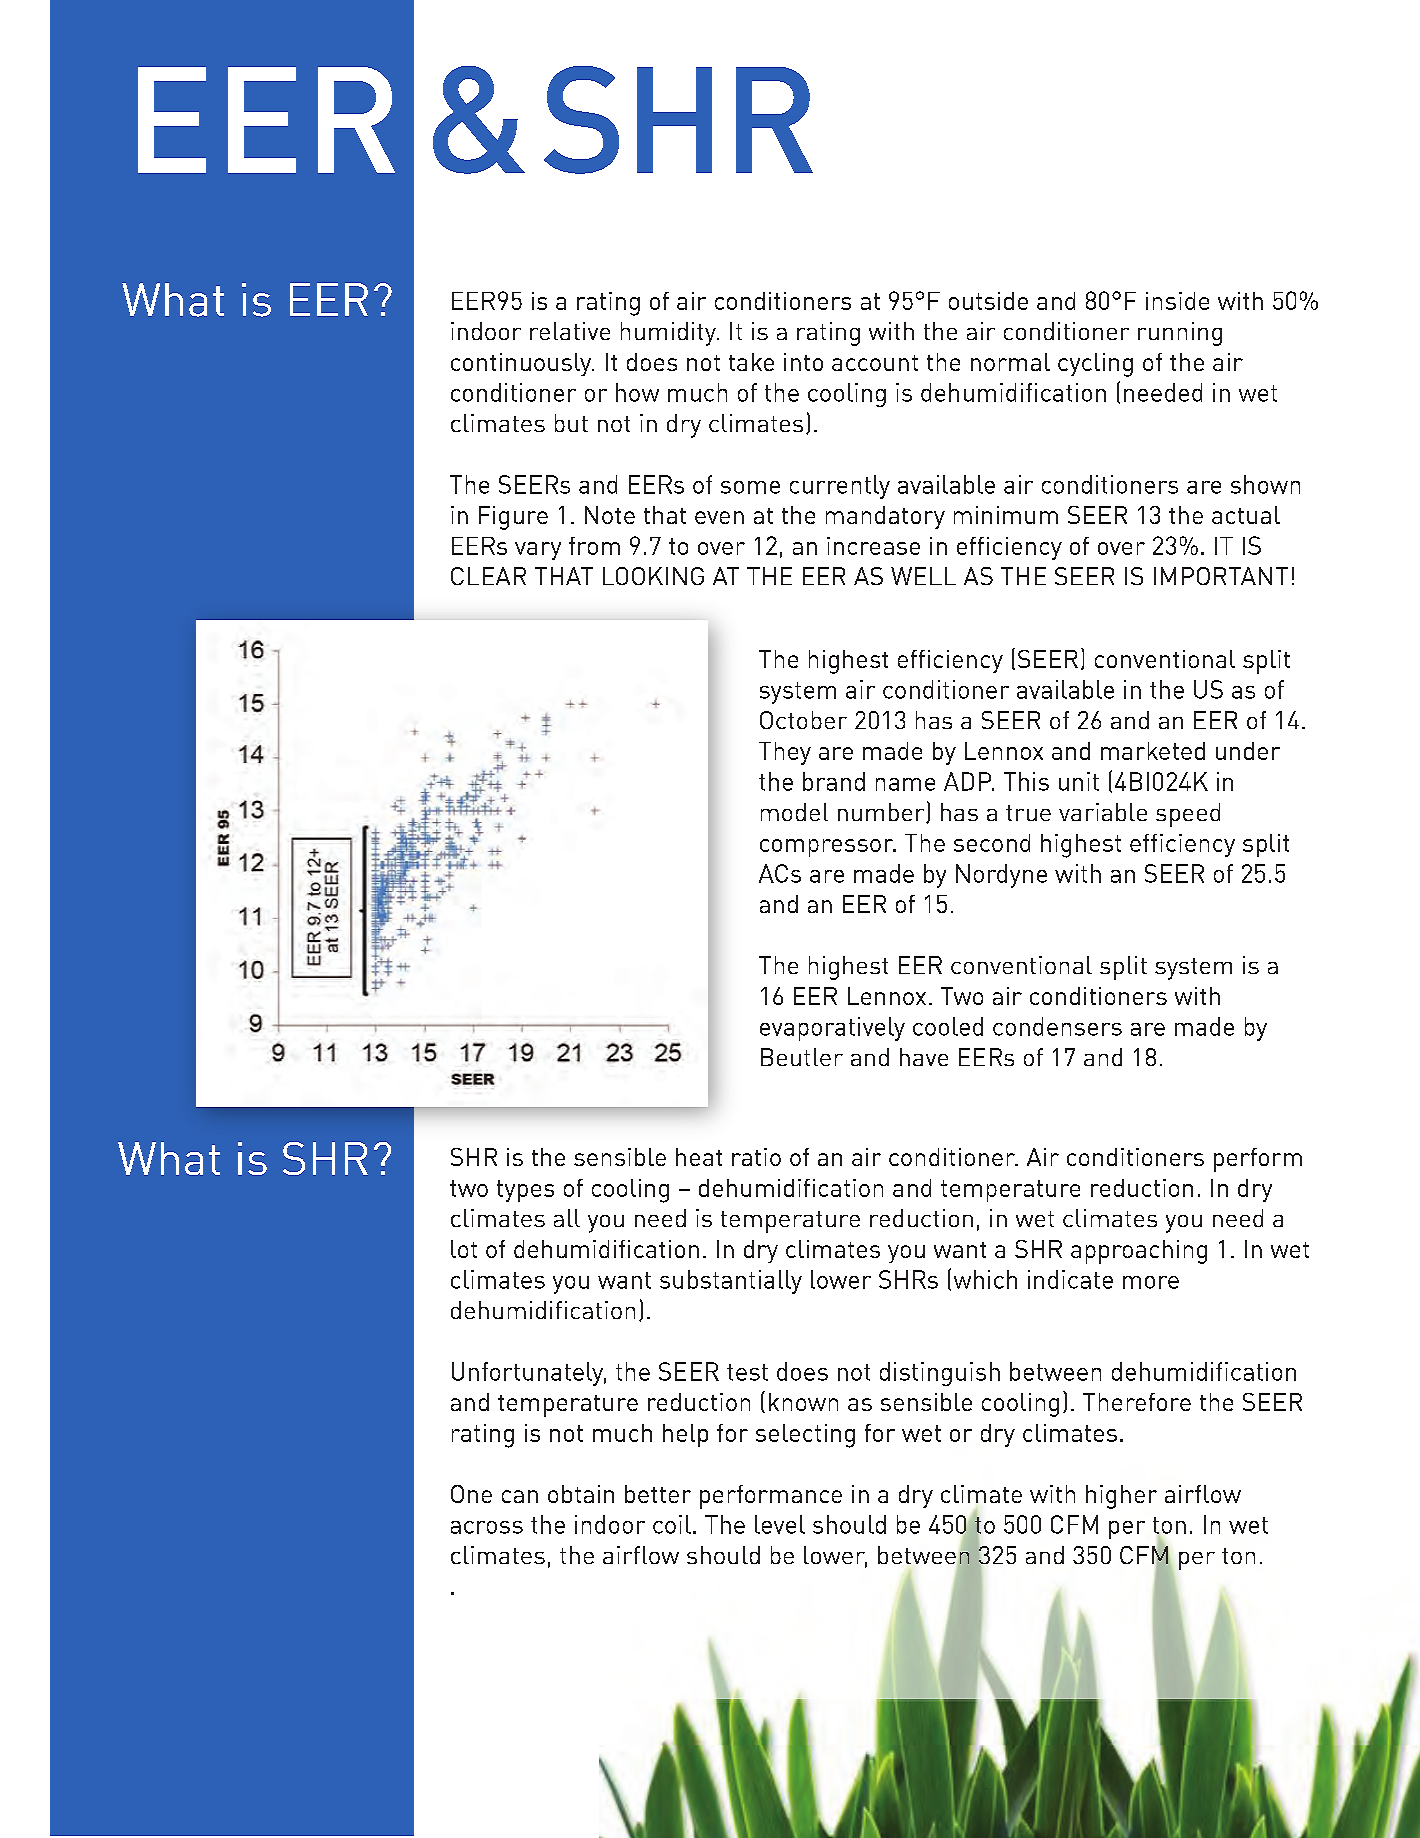 Image resolution: width=1420 pixels, height=1838 pixels. What do you see at coordinates (488, 576) in the screenshot?
I see `CLEAR` at bounding box center [488, 576].
